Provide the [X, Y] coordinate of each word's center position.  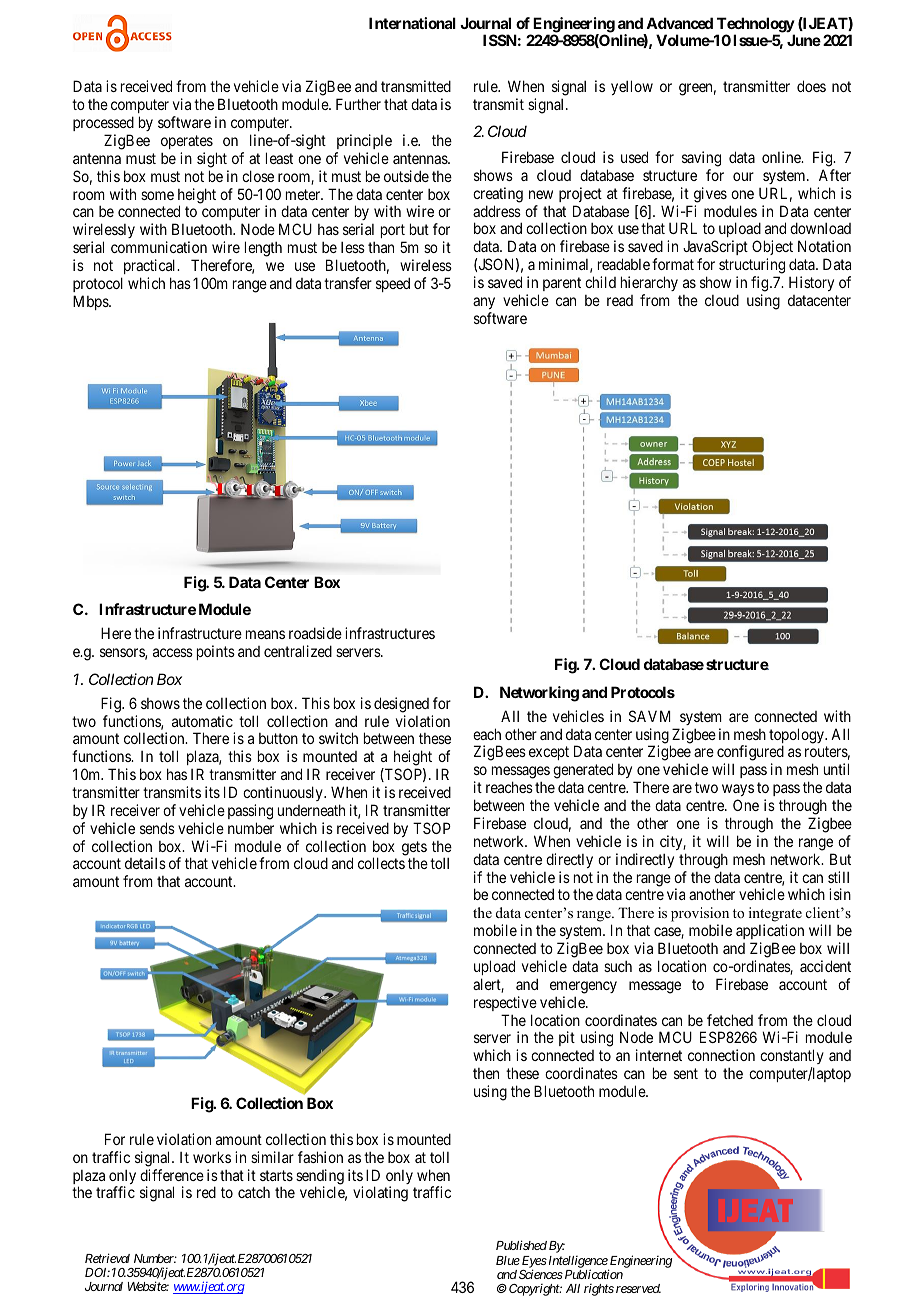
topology [797, 737]
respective [505, 1003]
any [484, 303]
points [216, 652]
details [145, 863]
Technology [756, 26]
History [811, 283]
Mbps [91, 302]
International [412, 23]
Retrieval [107, 1258]
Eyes [534, 1263]
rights [599, 1290]
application [770, 933]
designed [401, 705]
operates [187, 142]
